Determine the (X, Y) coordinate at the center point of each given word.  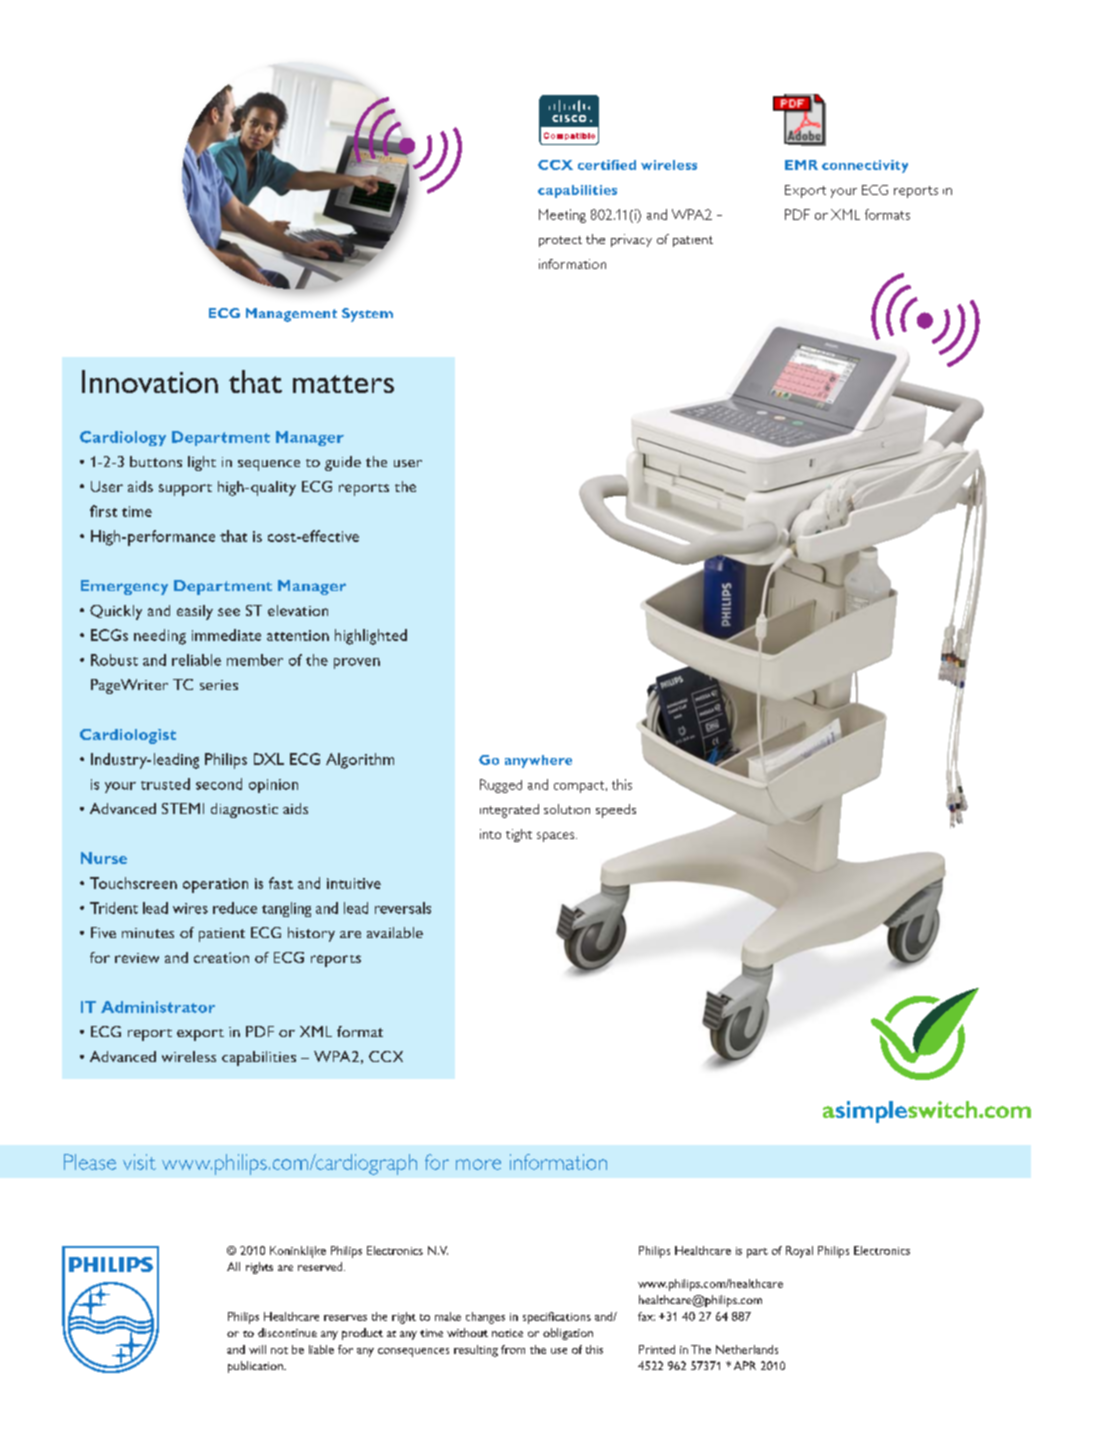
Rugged (501, 786)
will (257, 1349)
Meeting (562, 216)
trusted (165, 784)
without (467, 1332)
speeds (616, 811)
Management (291, 315)
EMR (801, 165)
